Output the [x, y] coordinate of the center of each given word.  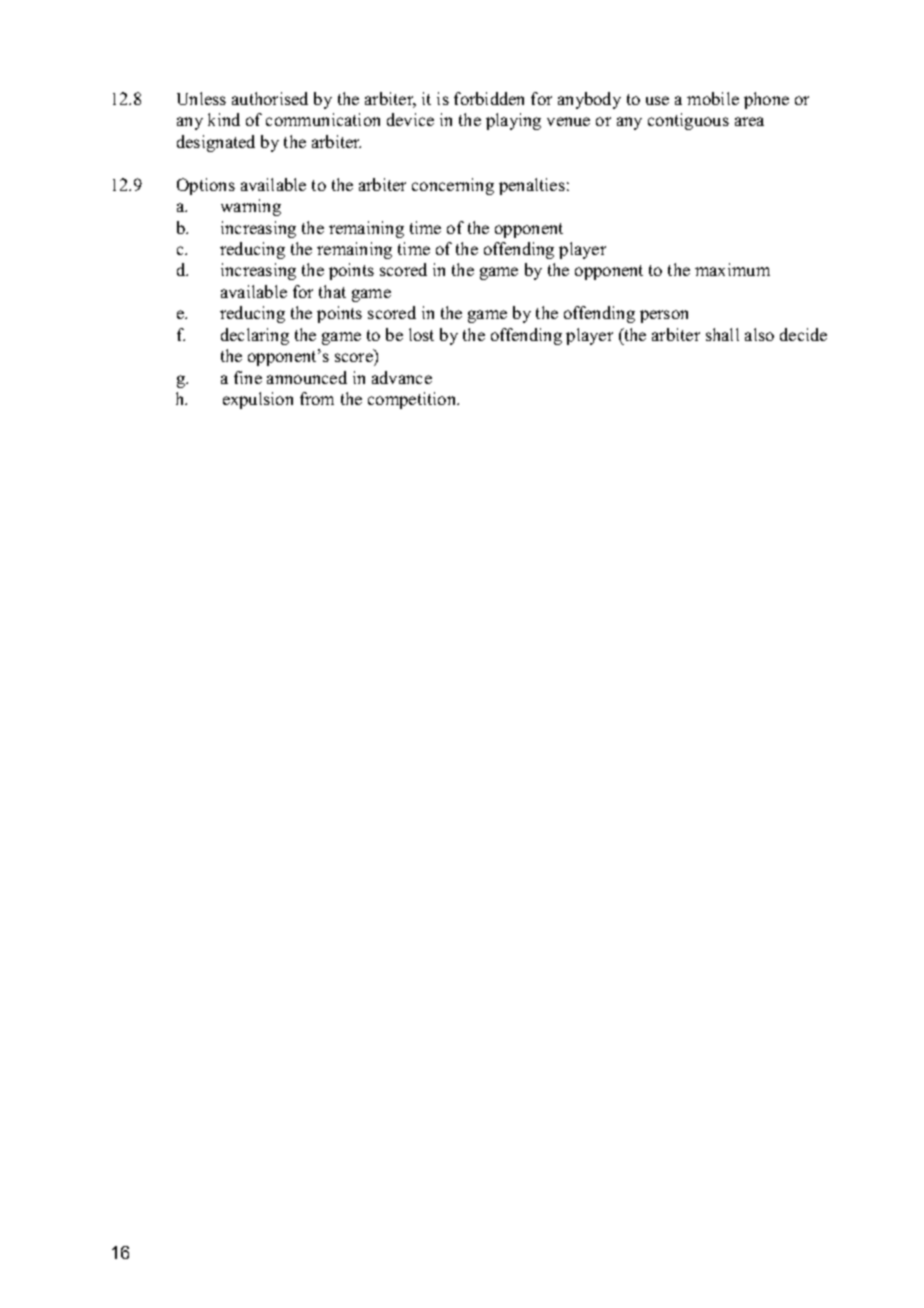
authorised [270, 98]
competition [413, 400]
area [749, 121]
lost [421, 334]
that [332, 291]
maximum [732, 269]
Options [206, 186]
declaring [255, 336]
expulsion [258, 400]
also [759, 334]
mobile [713, 98]
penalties [532, 186]
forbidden [489, 98]
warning [251, 207]
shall [722, 334]
